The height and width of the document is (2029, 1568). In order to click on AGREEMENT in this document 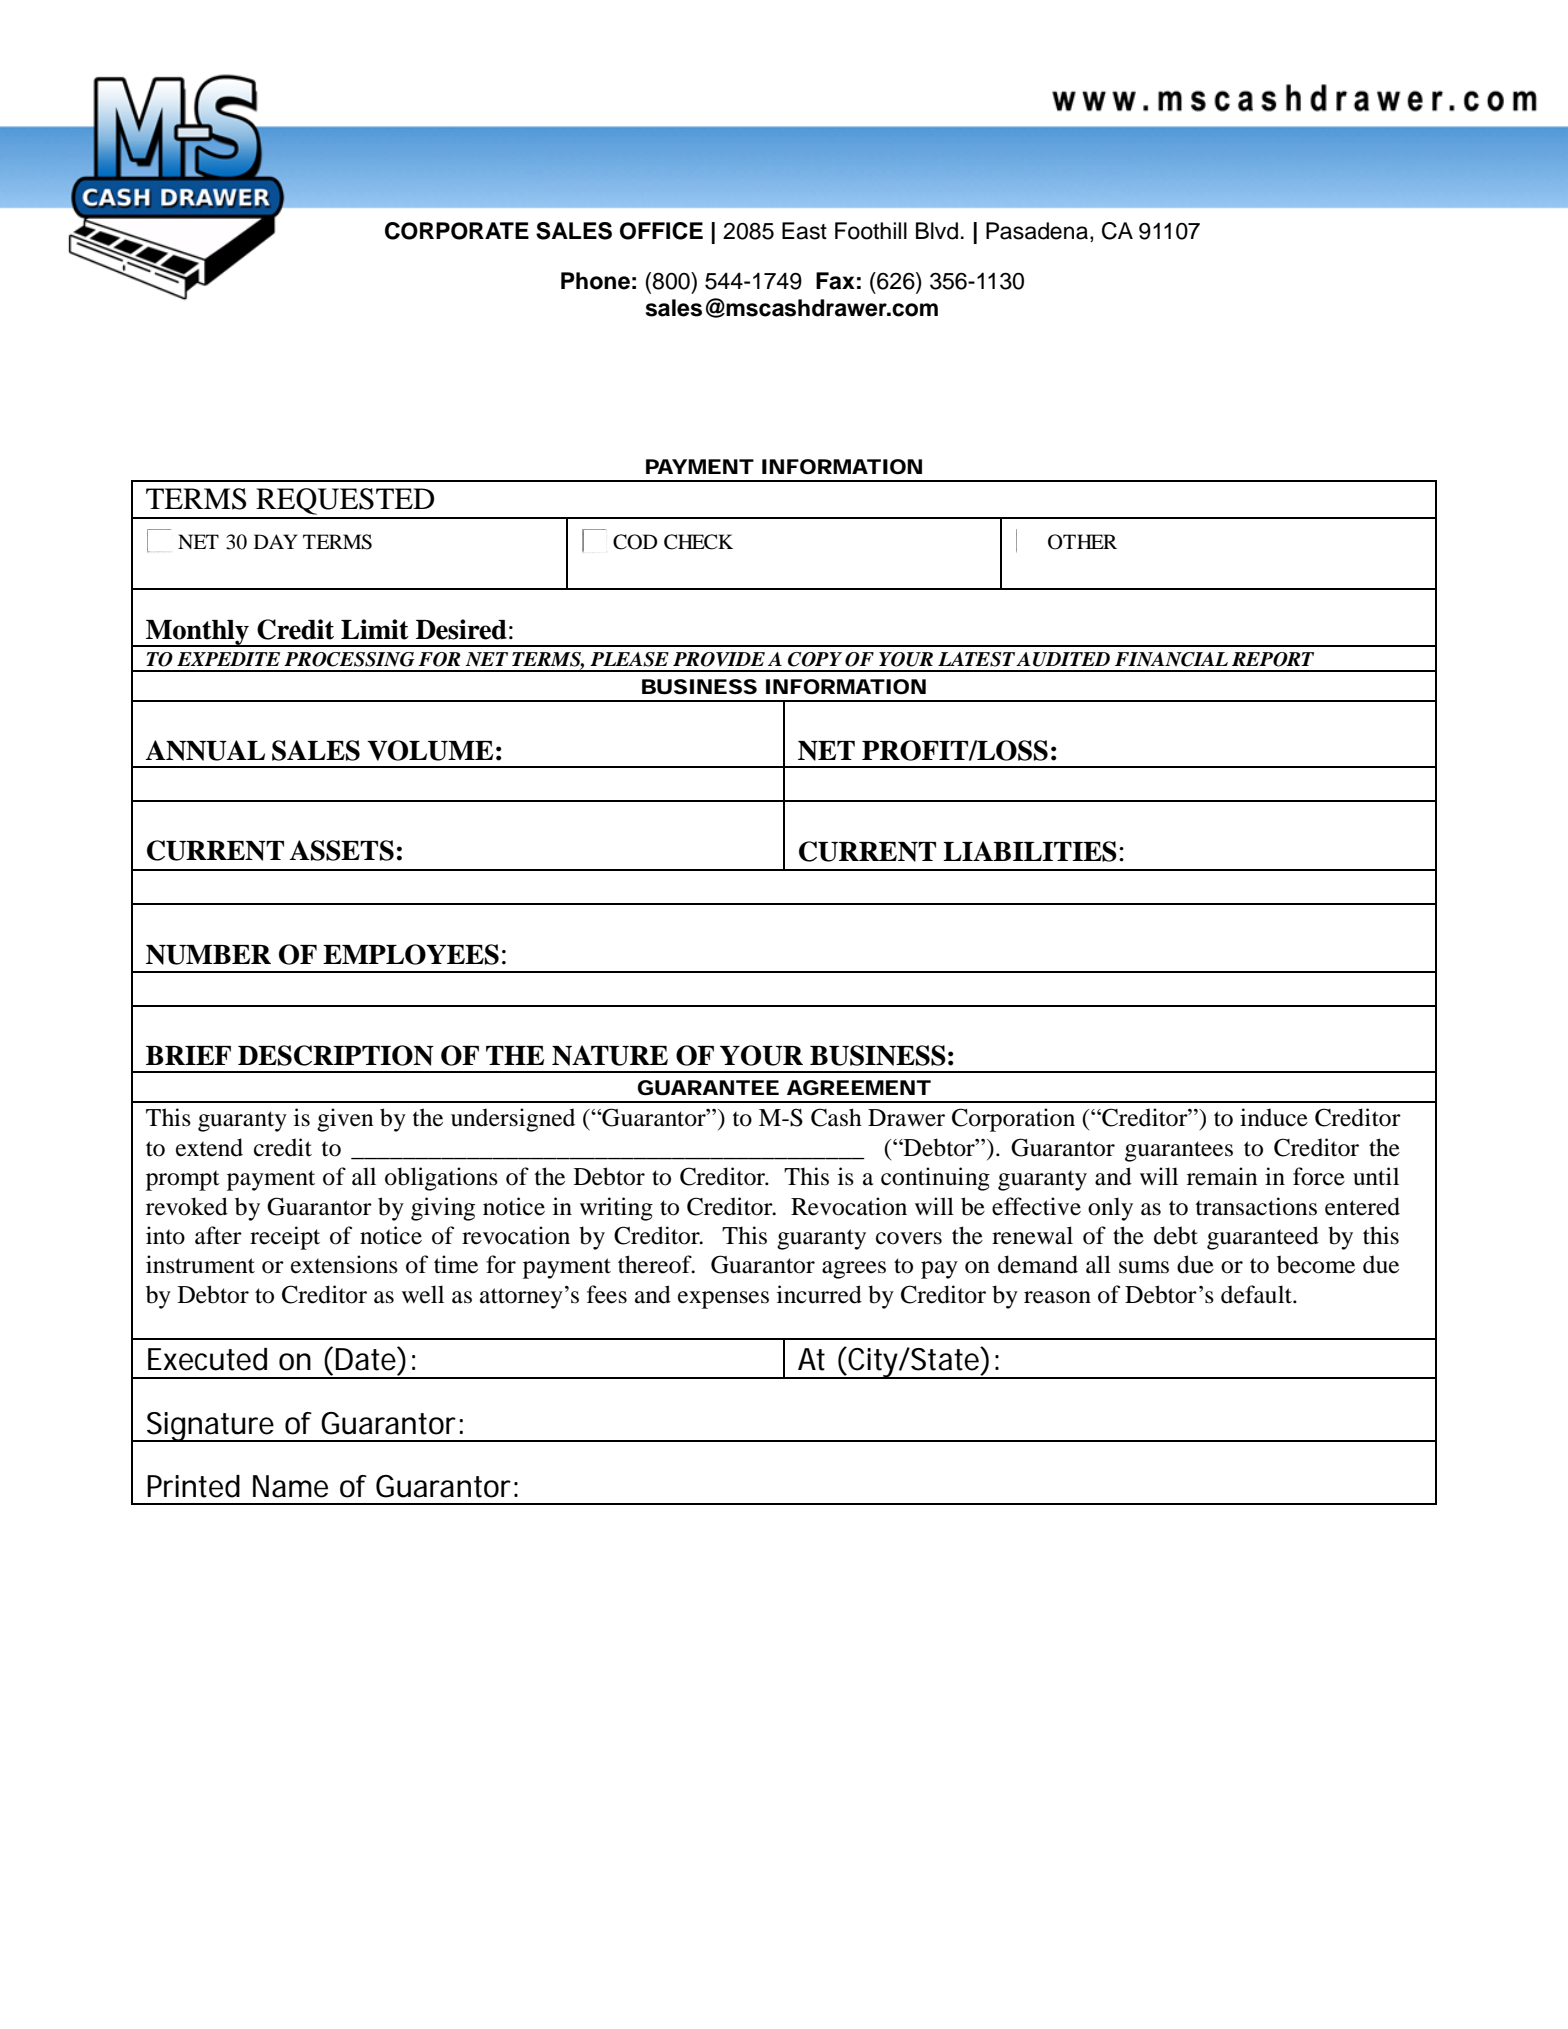, I will do `click(858, 1087)`.
